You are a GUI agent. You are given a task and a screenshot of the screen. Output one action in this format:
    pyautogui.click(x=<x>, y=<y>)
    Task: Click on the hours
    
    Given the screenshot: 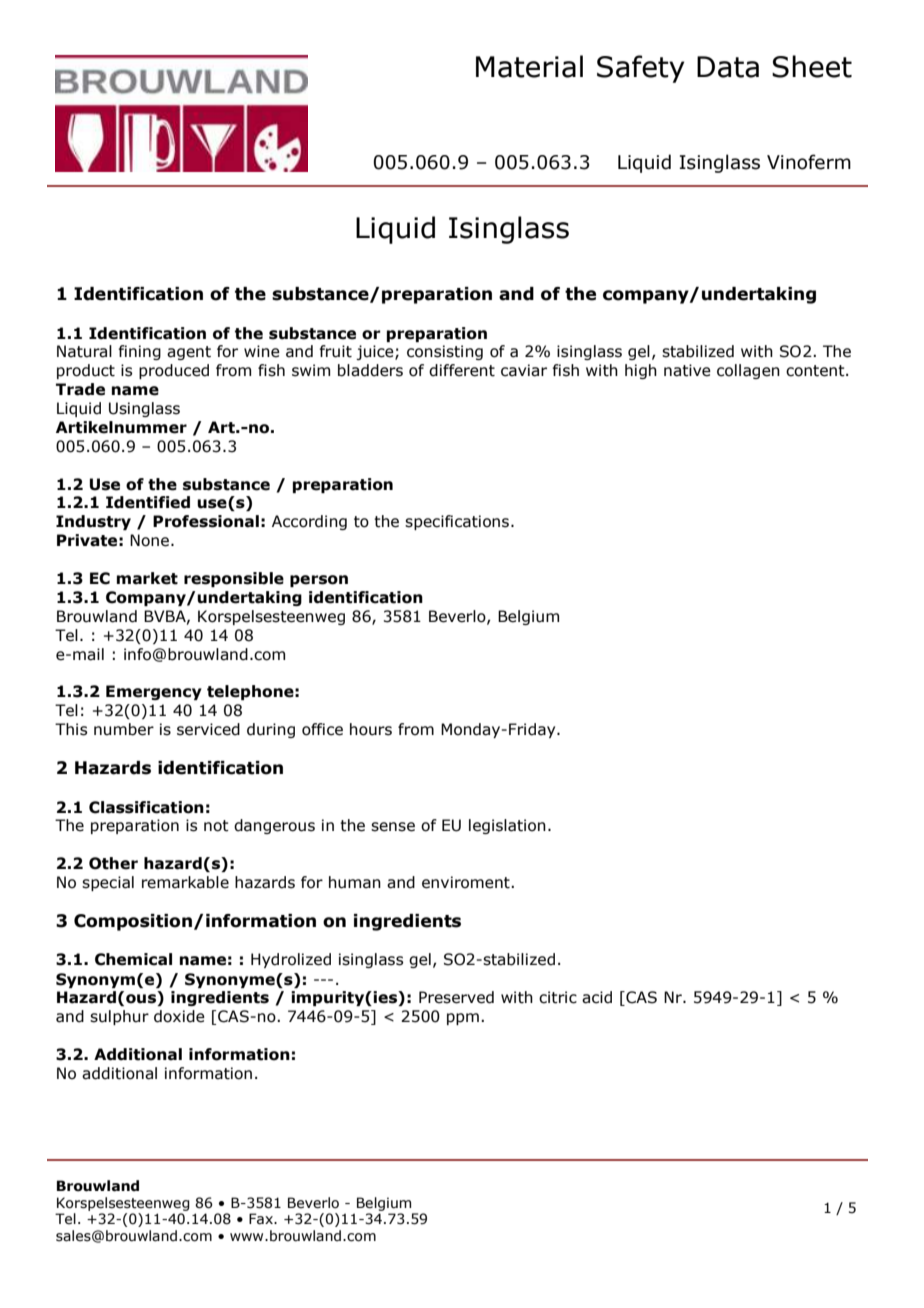 What is the action you would take?
    pyautogui.click(x=371, y=729)
